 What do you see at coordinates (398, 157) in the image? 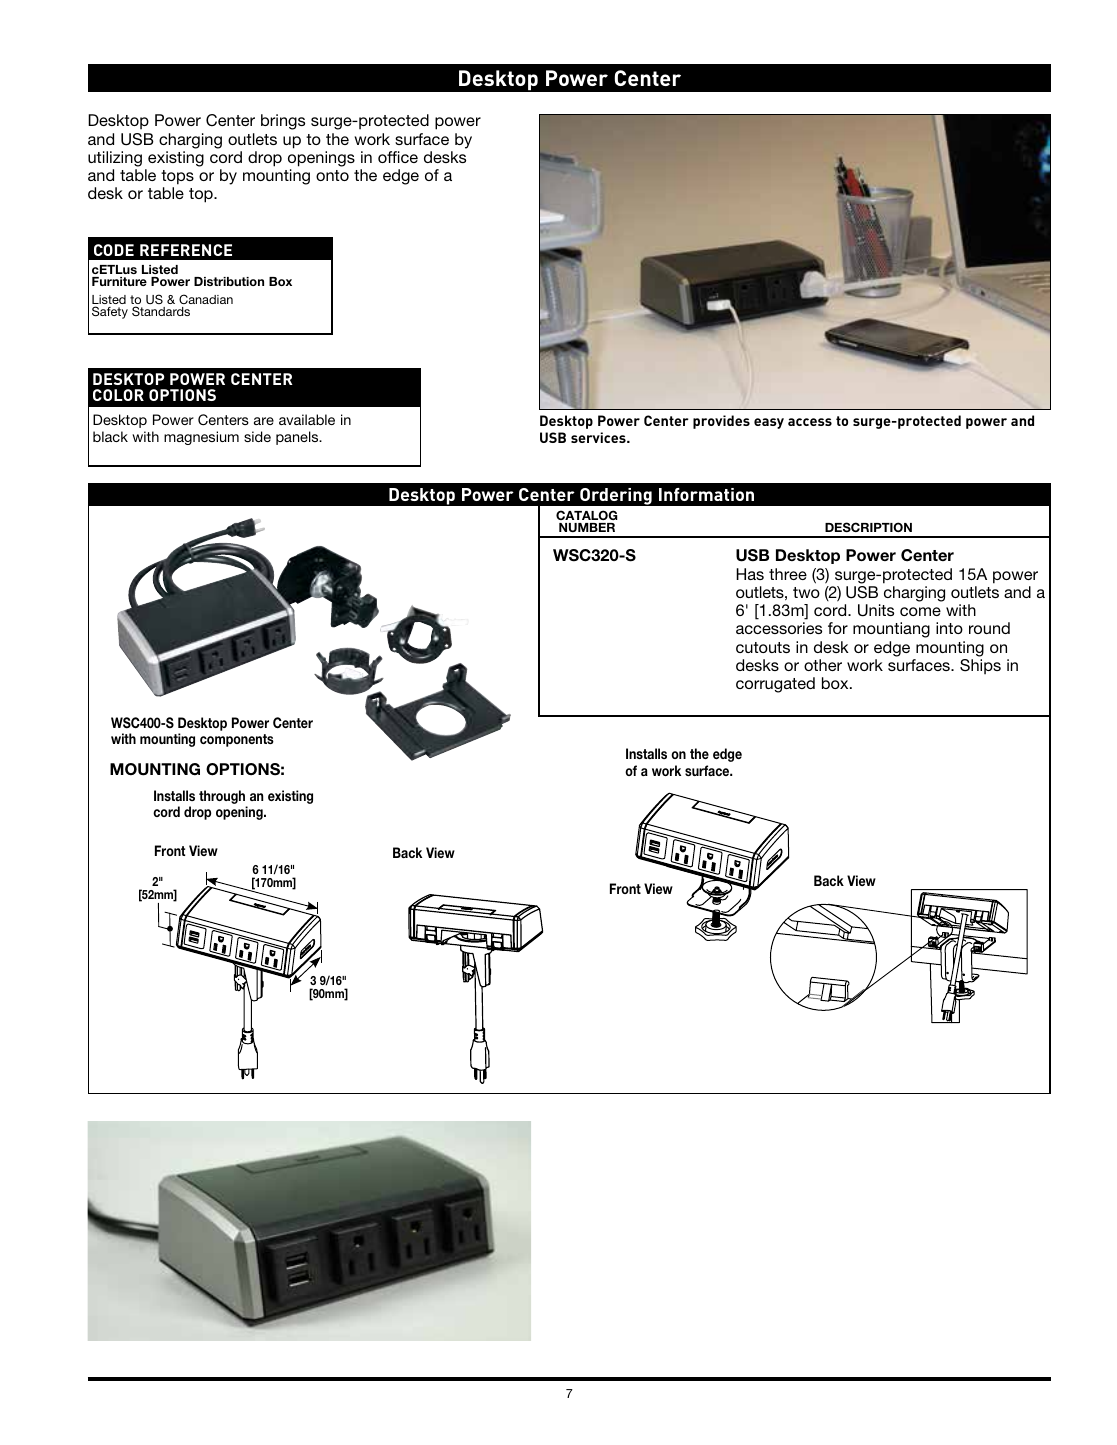
I see `office` at bounding box center [398, 157].
